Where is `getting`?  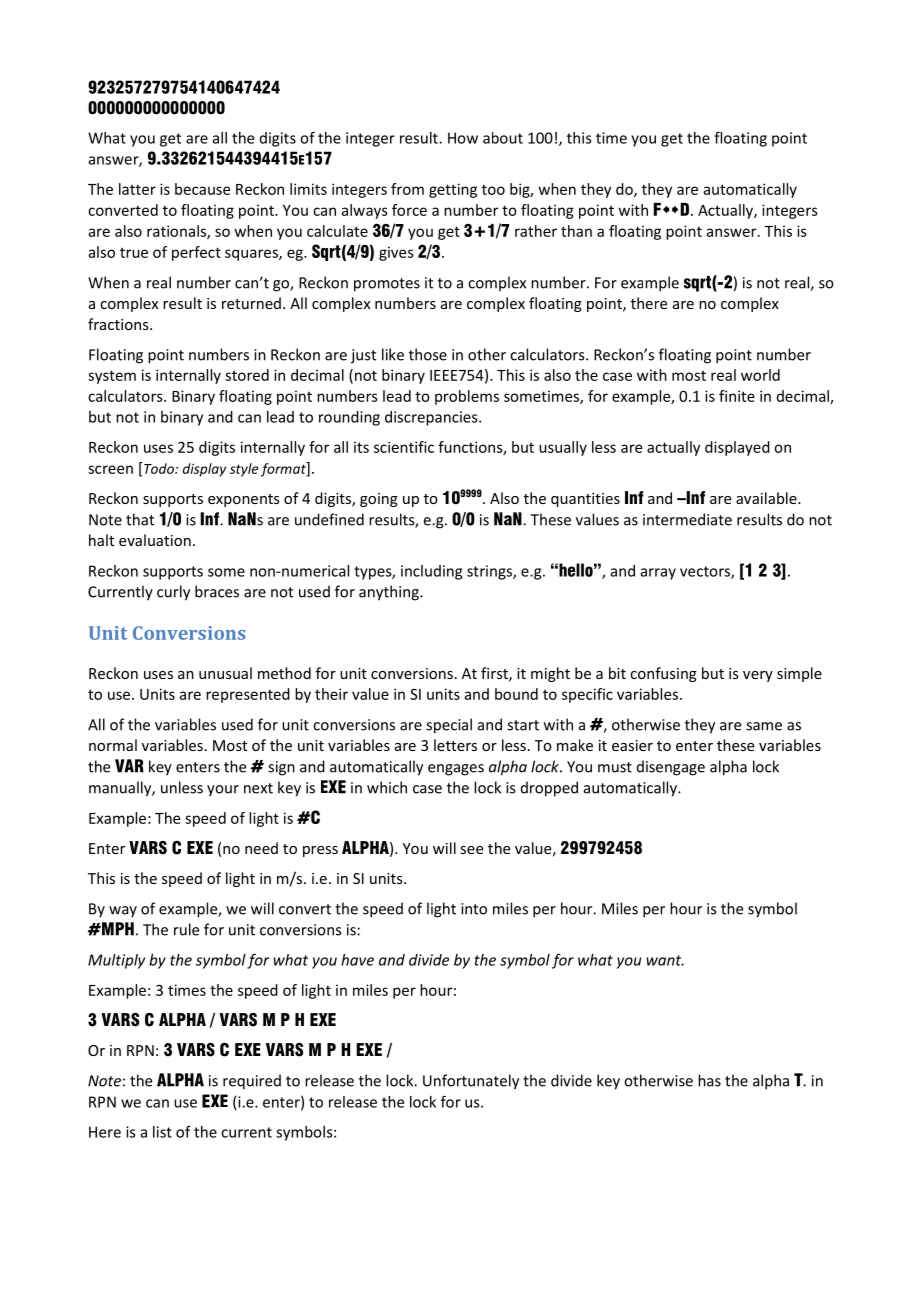
getting is located at coordinates (453, 190).
